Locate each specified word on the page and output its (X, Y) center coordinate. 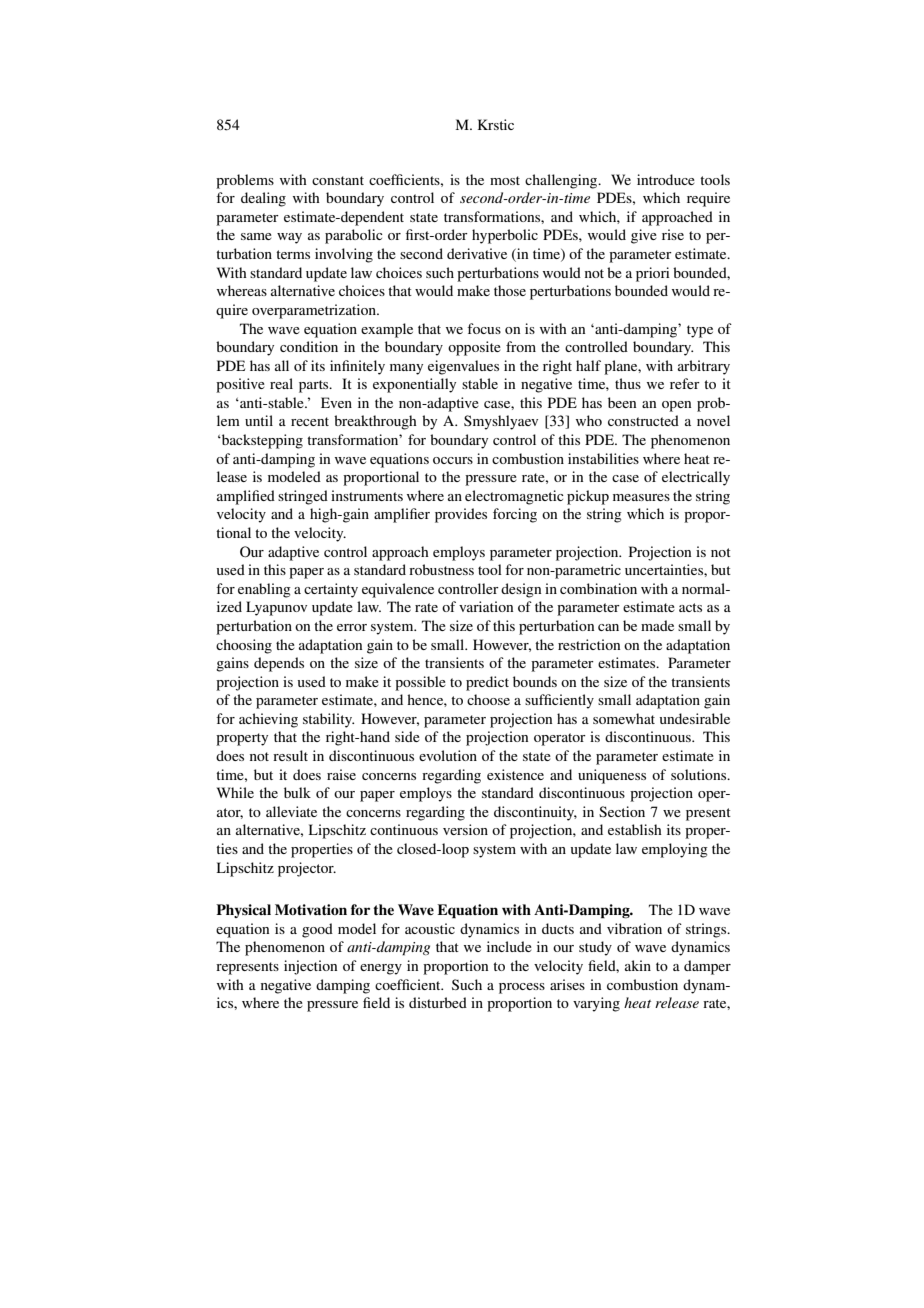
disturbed (438, 1002)
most (505, 180)
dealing (263, 199)
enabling (264, 590)
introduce (666, 179)
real (281, 383)
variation (486, 606)
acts (690, 607)
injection (310, 967)
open (676, 406)
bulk (297, 792)
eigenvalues (463, 367)
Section (622, 811)
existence (515, 774)
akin (638, 965)
